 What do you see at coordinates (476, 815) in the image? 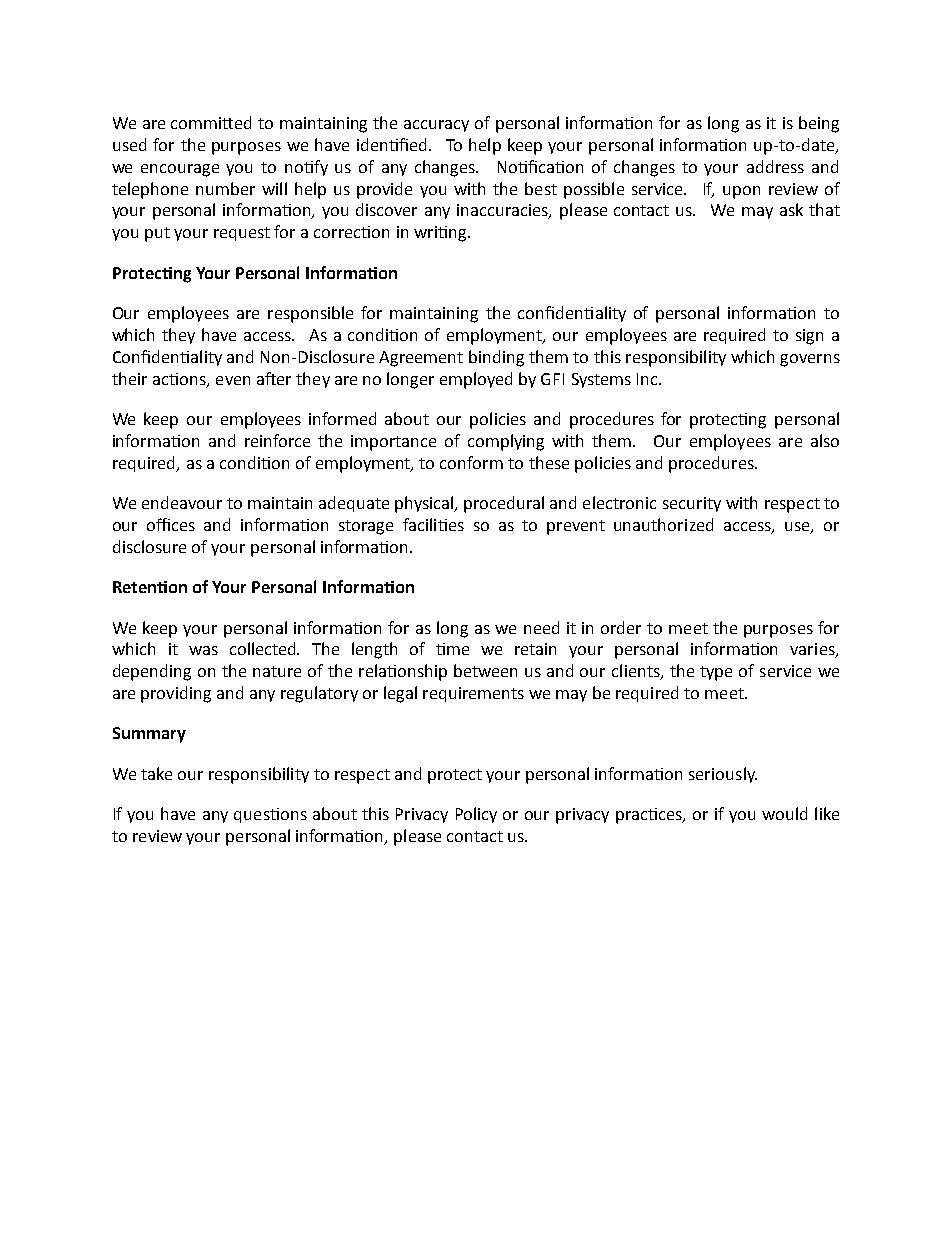
I see `Policy` at bounding box center [476, 815].
